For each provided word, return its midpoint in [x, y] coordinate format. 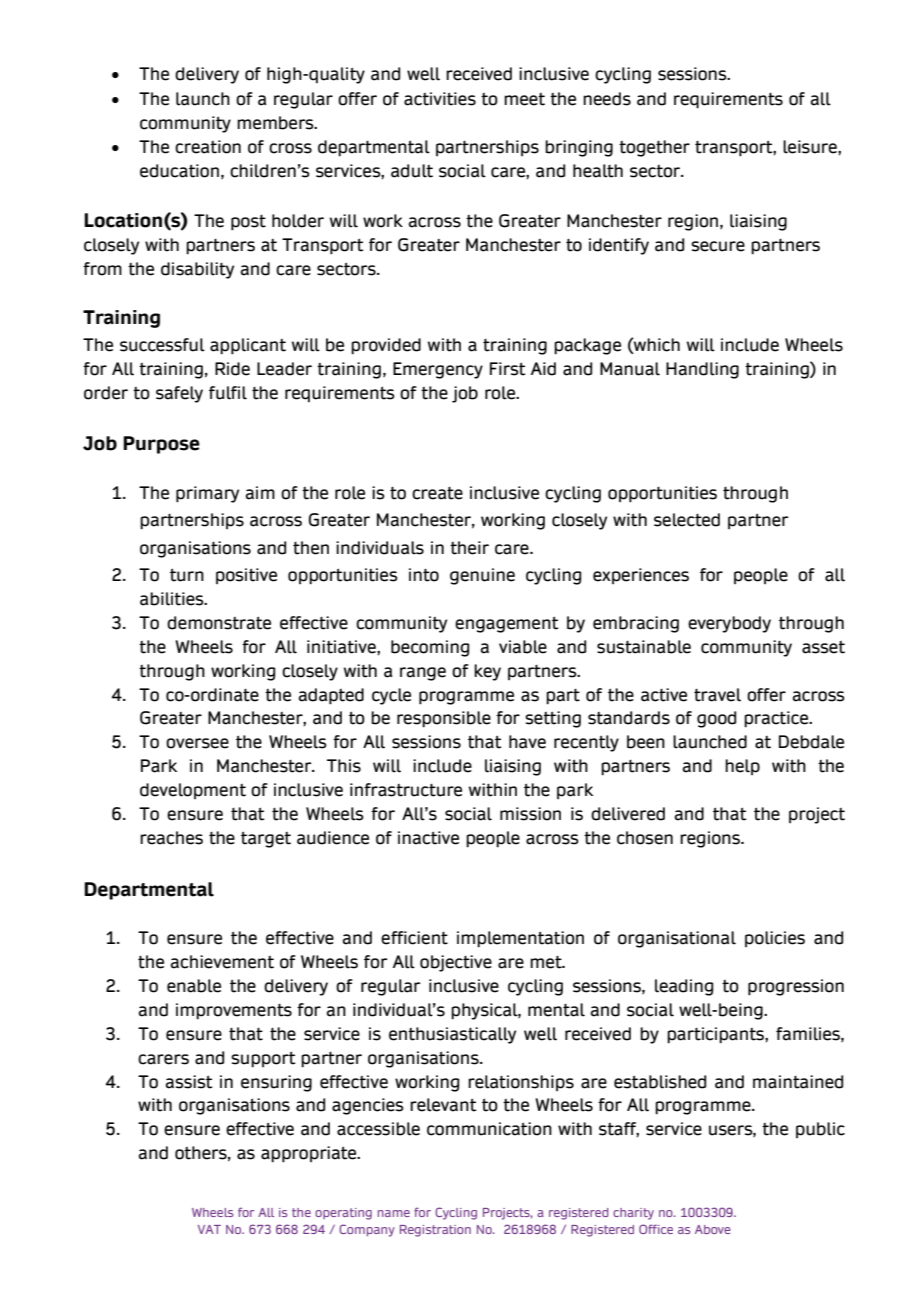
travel [717, 695]
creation [208, 147]
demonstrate [219, 623]
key [487, 672]
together [654, 148]
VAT [209, 1229]
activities [440, 99]
